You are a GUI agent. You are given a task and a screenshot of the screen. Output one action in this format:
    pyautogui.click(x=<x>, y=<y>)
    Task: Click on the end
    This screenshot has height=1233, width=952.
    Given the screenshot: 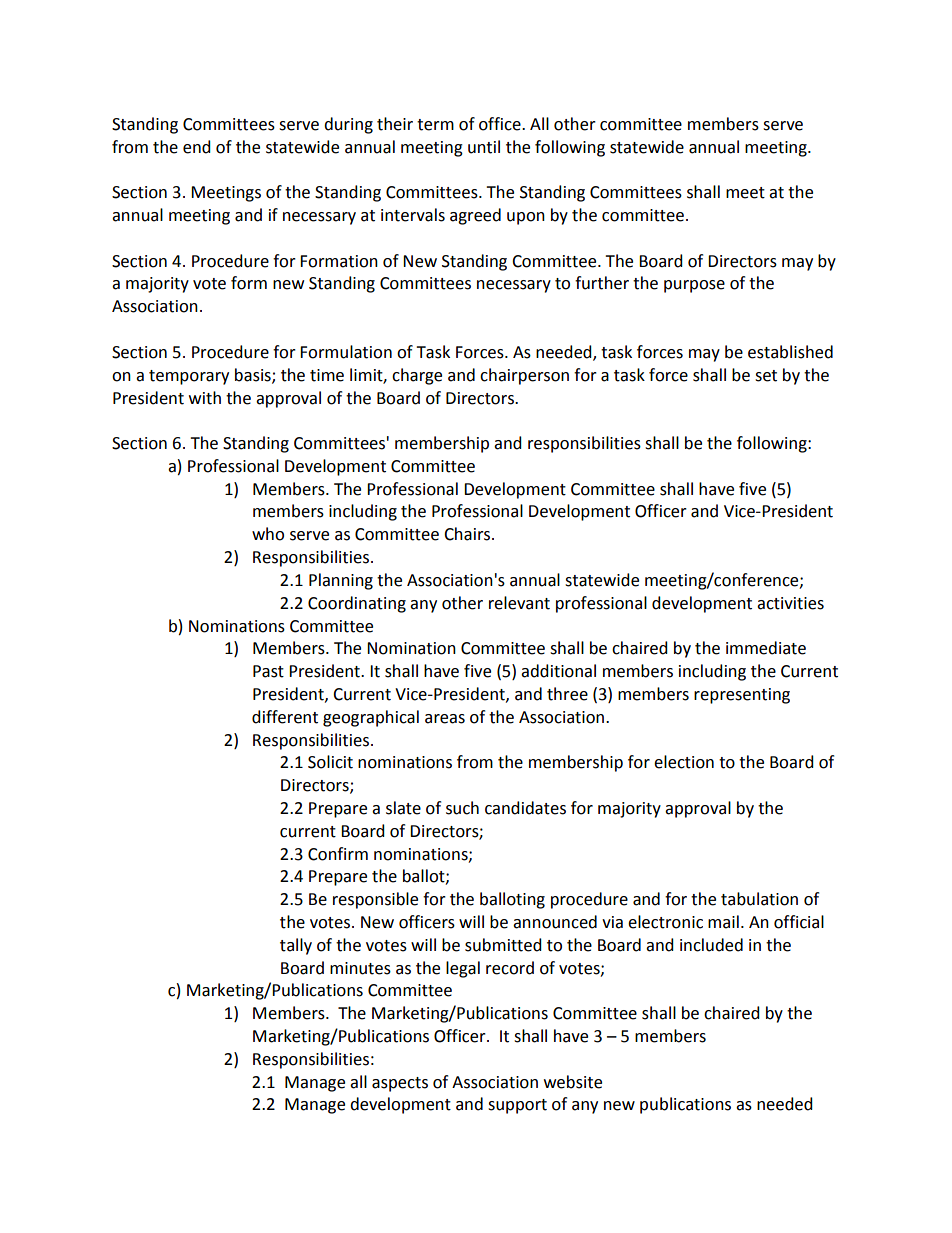 What is the action you would take?
    pyautogui.click(x=197, y=147)
